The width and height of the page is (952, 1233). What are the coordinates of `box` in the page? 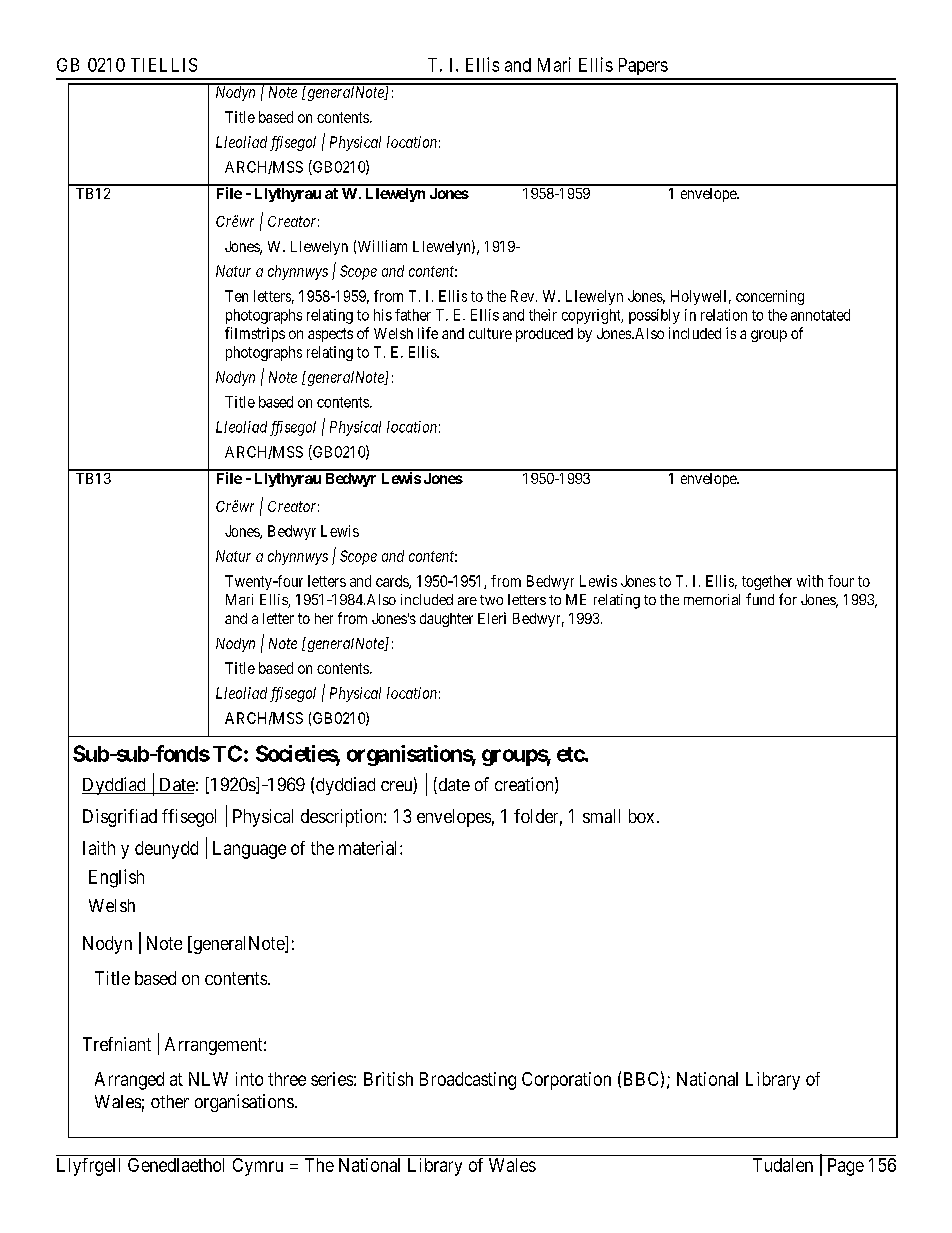 It's located at (641, 816).
